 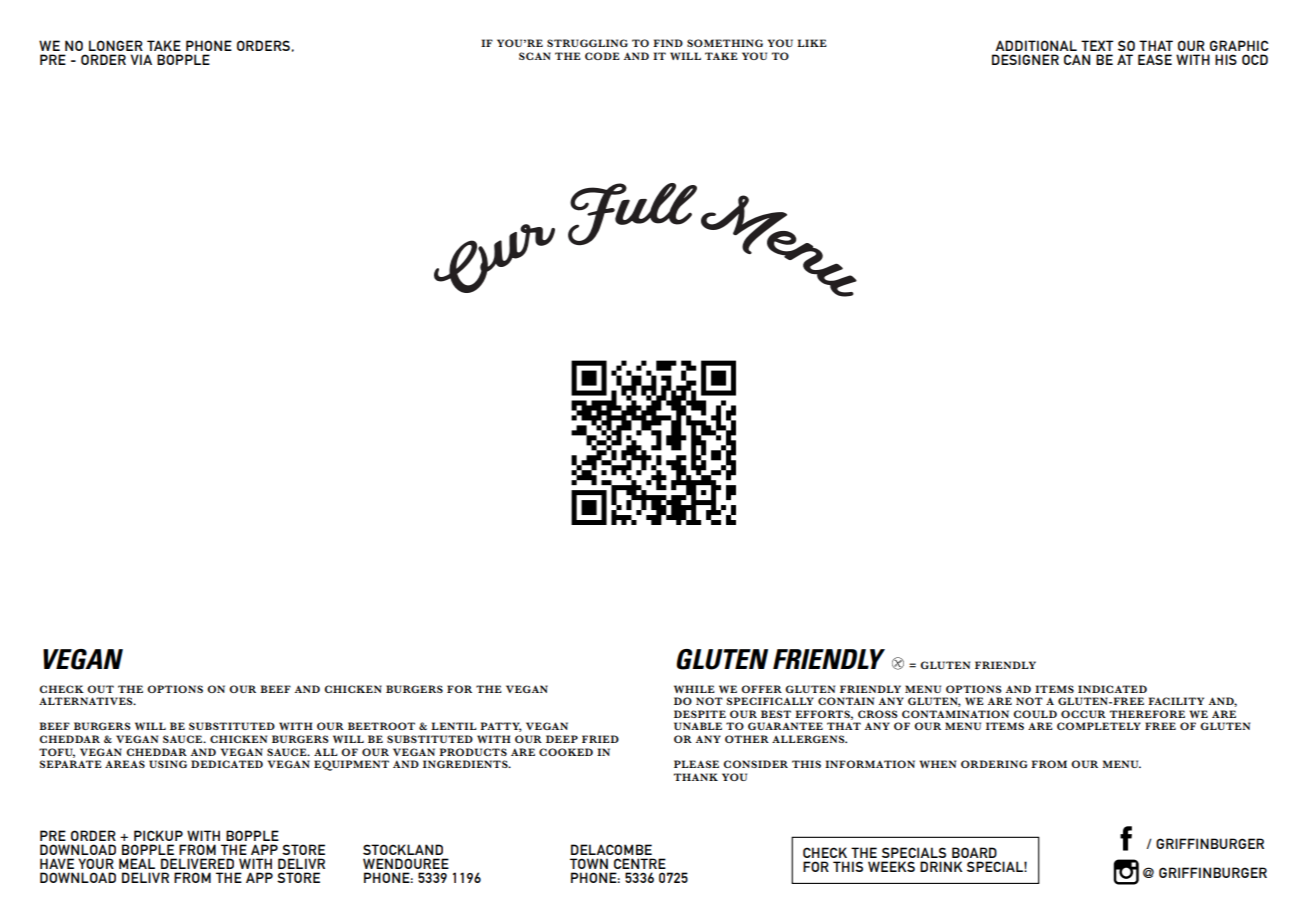 I want to click on DESIGNER, so click(x=1025, y=59).
